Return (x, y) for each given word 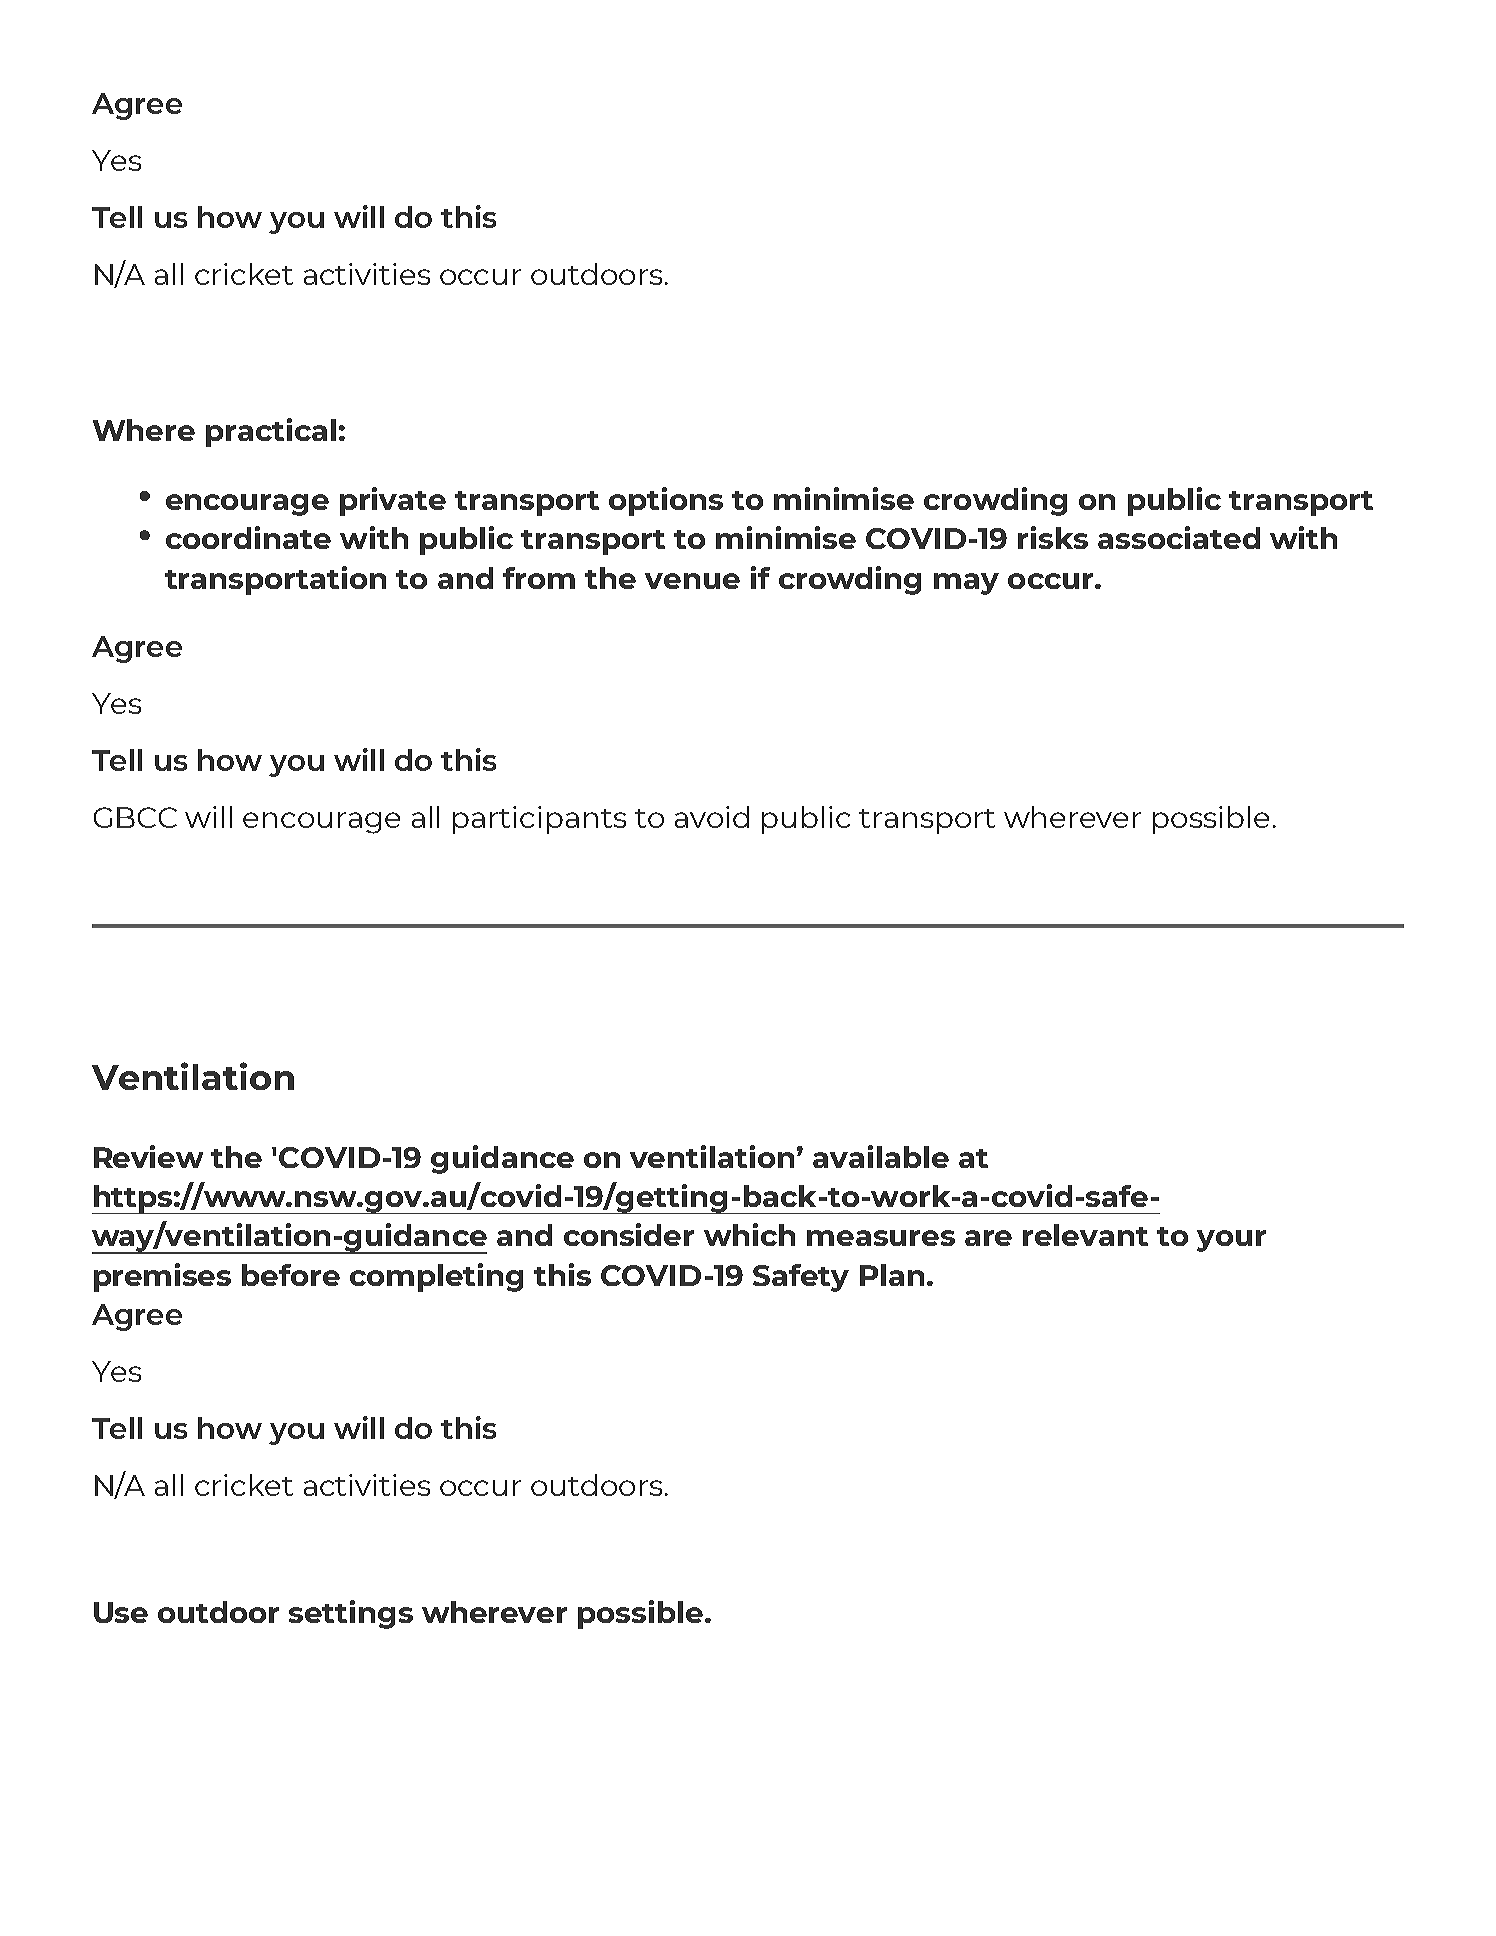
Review (148, 1156)
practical (271, 432)
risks (1053, 537)
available (881, 1156)
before (291, 1275)
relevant (1085, 1235)
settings (351, 1614)
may (966, 584)
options (666, 501)
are (988, 1238)
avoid (712, 817)
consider (629, 1234)
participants (539, 820)
